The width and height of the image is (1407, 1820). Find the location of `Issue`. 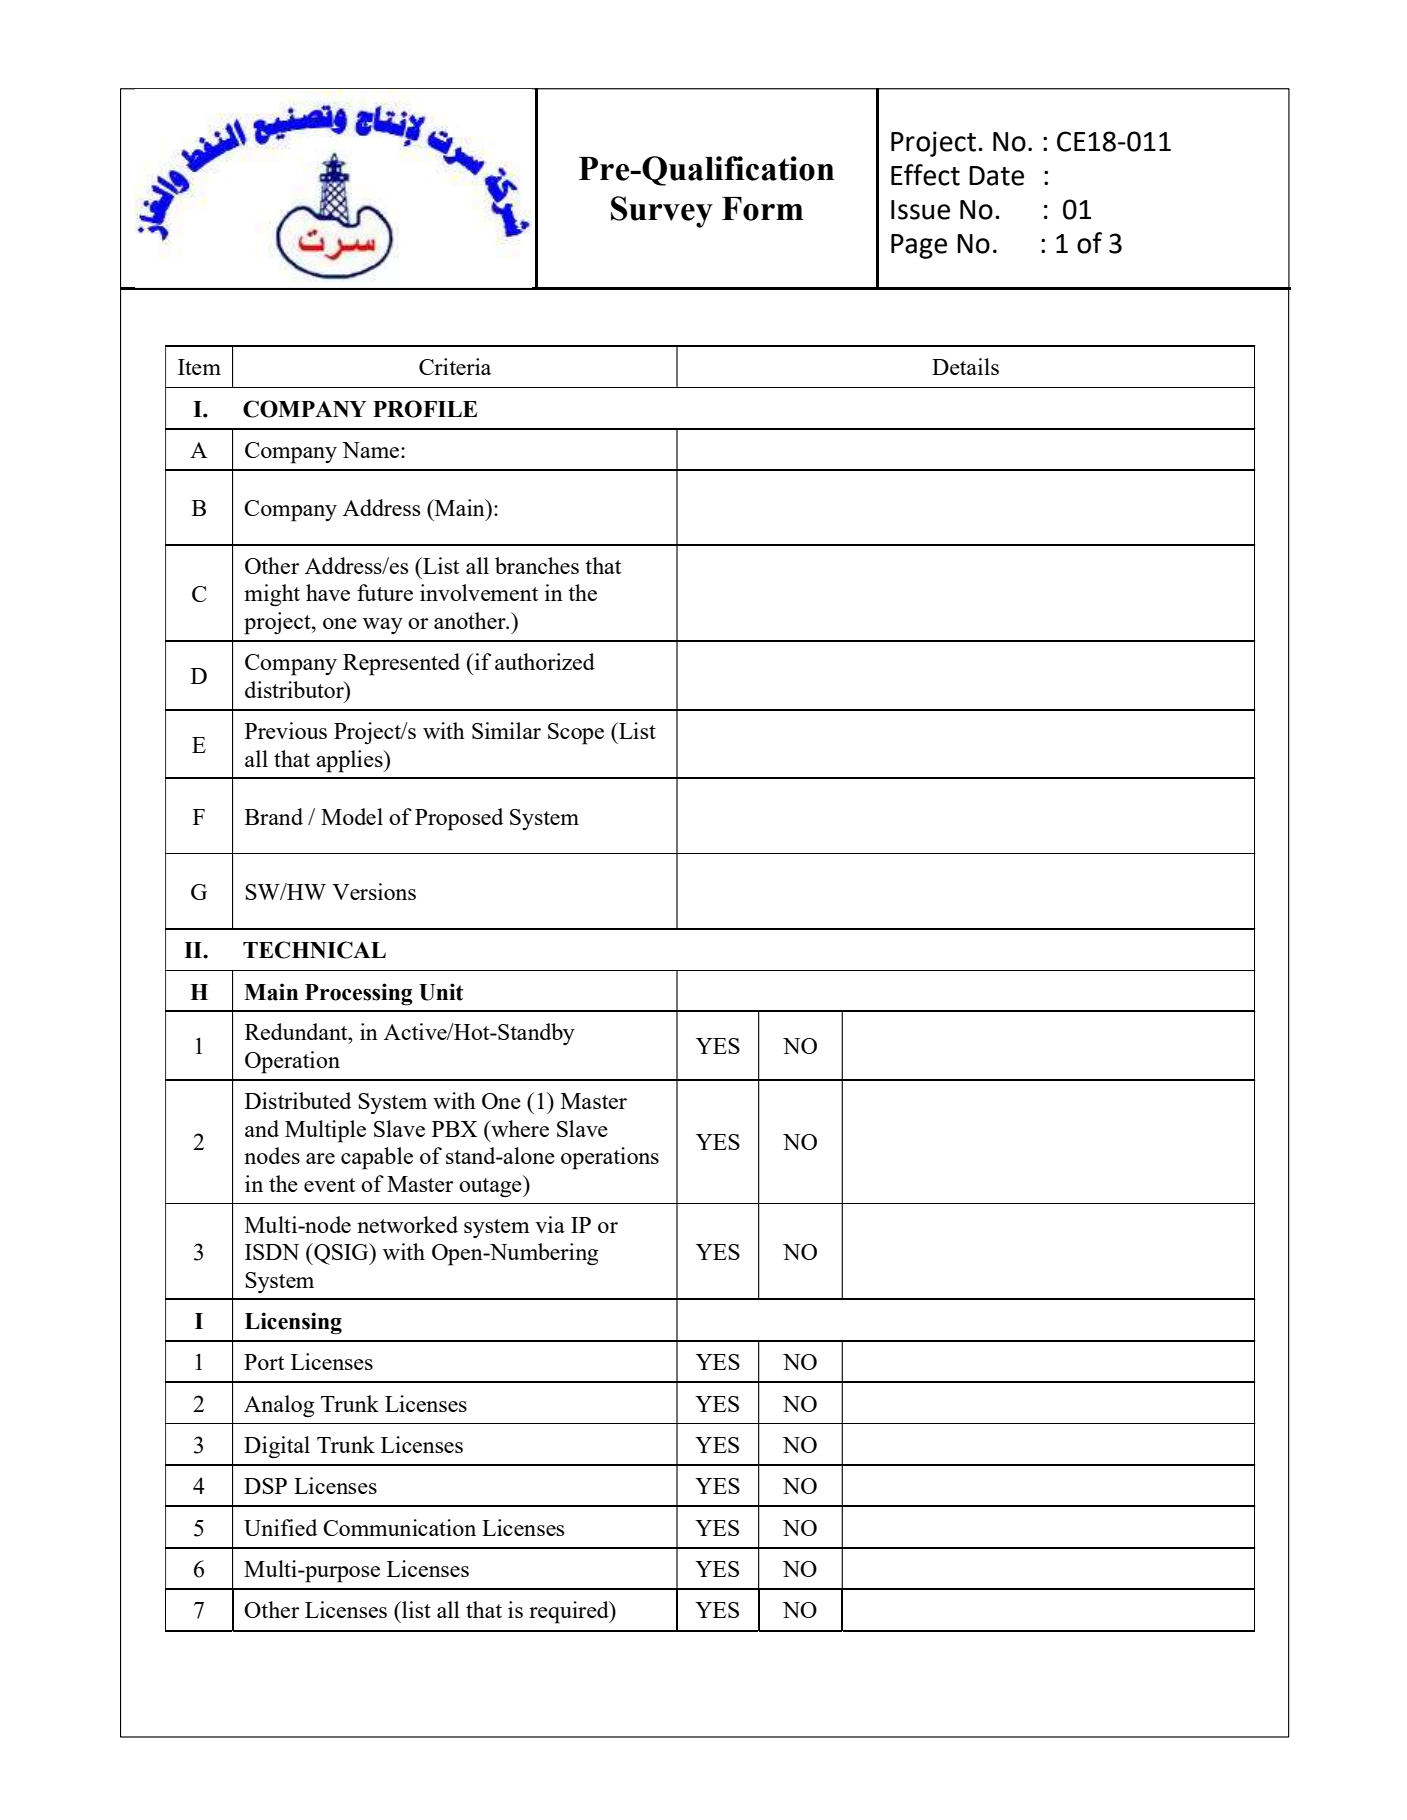

Issue is located at coordinates (920, 210).
